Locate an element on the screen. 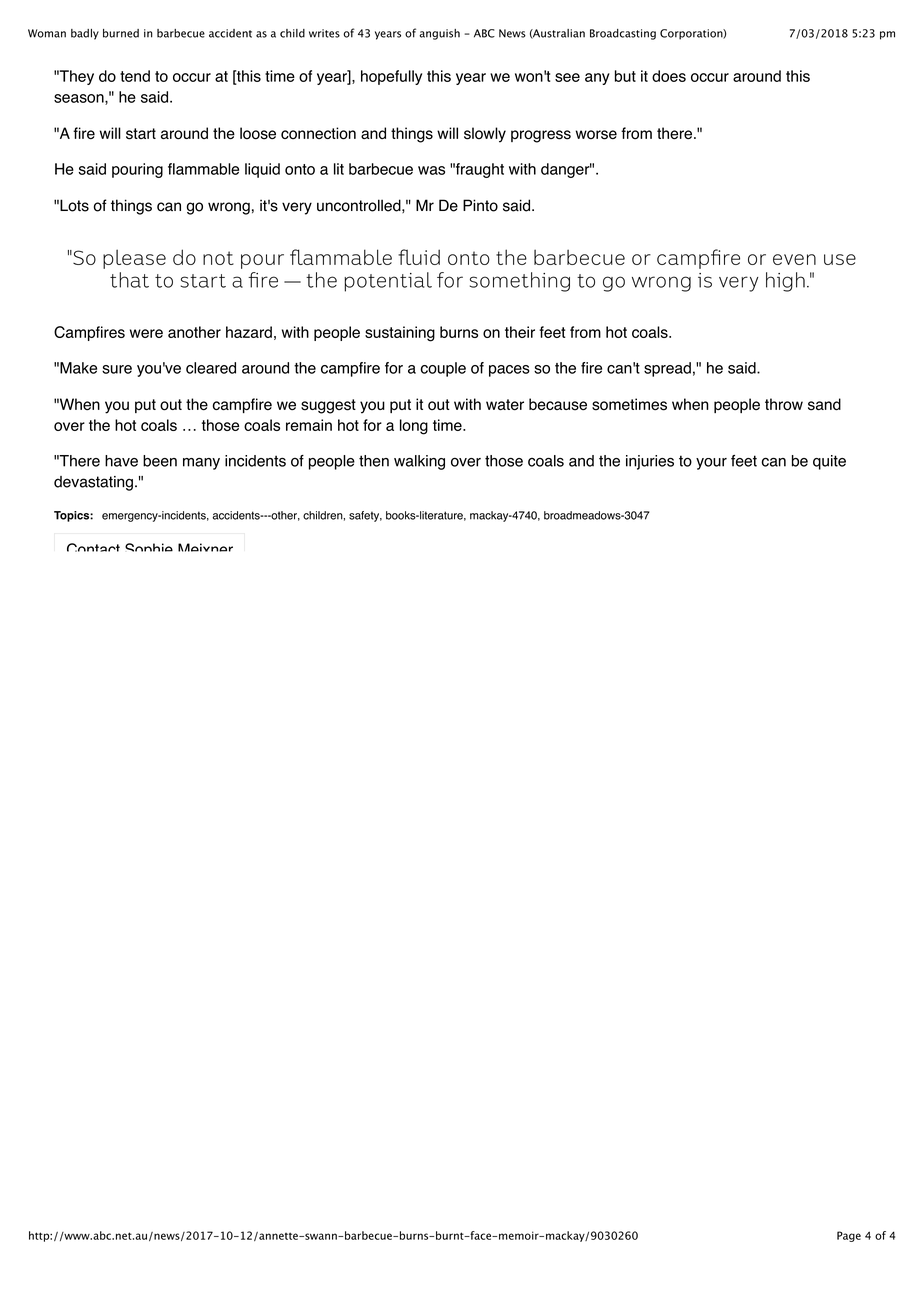 The height and width of the screenshot is (1308, 924). devastating is located at coordinates (93, 483).
